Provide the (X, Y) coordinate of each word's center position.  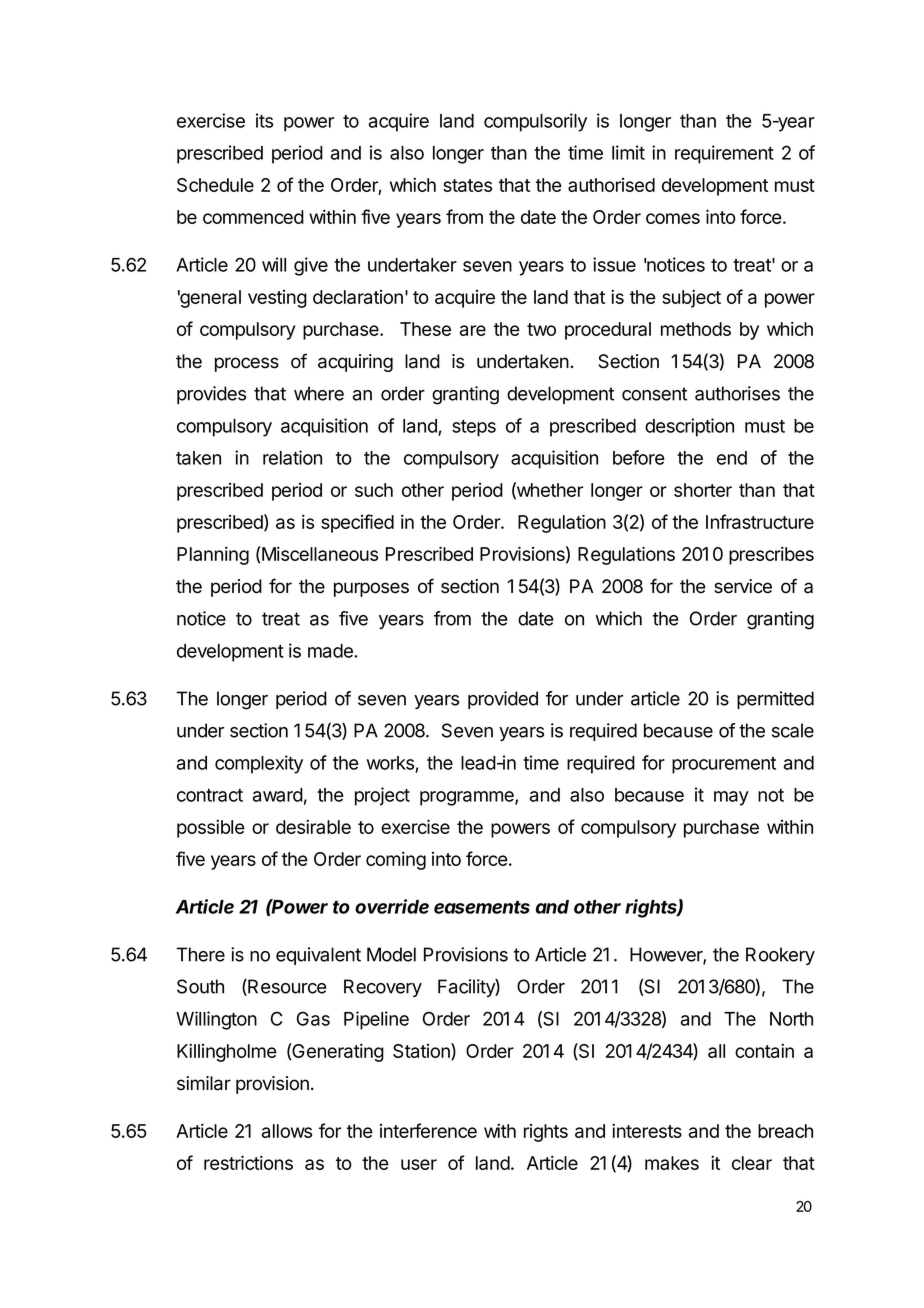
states (467, 185)
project (382, 796)
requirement (724, 154)
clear (752, 1163)
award (278, 795)
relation (292, 457)
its (264, 120)
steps (474, 428)
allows (287, 1131)
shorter (703, 490)
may (731, 798)
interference (428, 1130)
